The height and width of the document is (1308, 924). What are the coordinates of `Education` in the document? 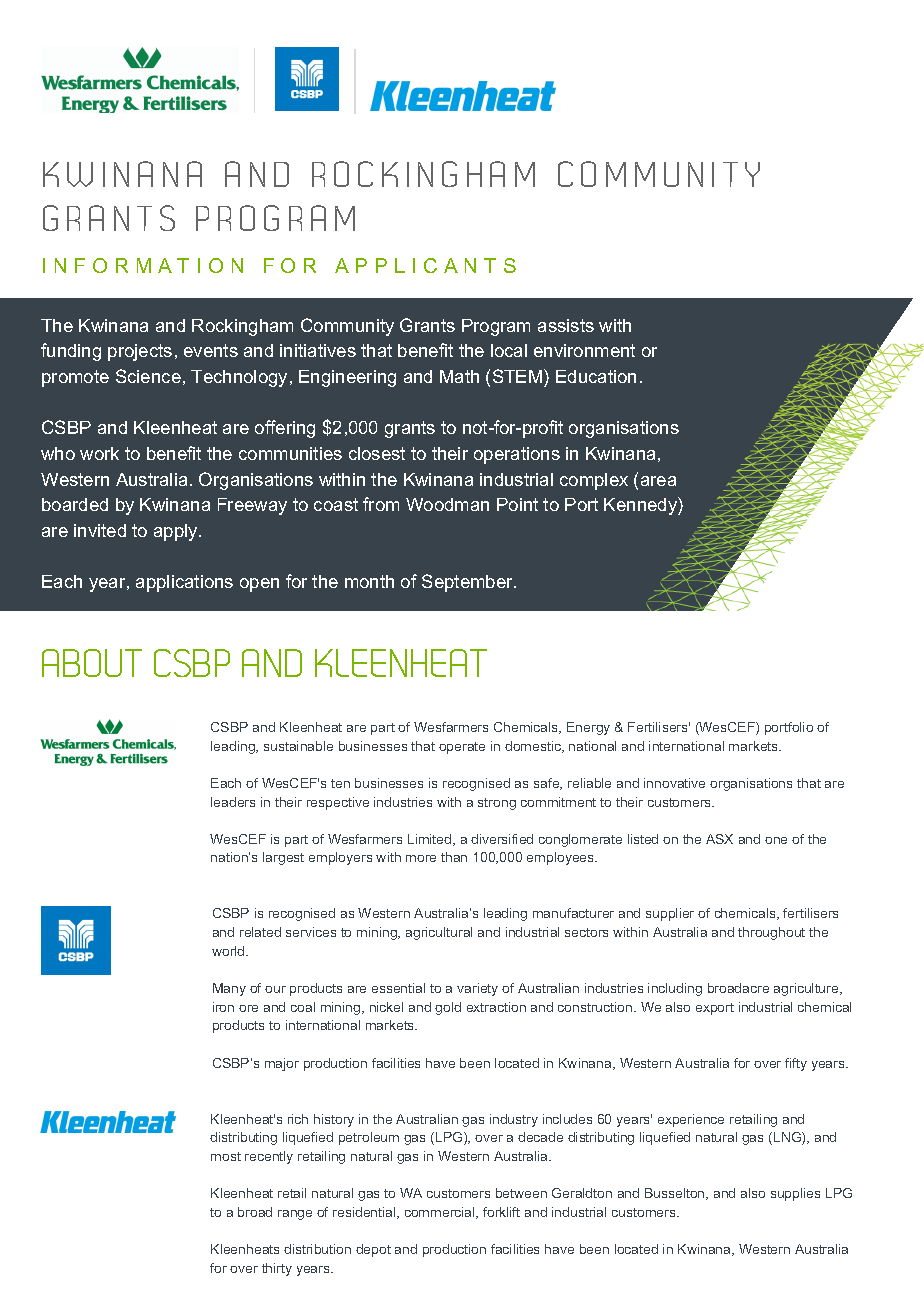 It's located at (596, 376).
